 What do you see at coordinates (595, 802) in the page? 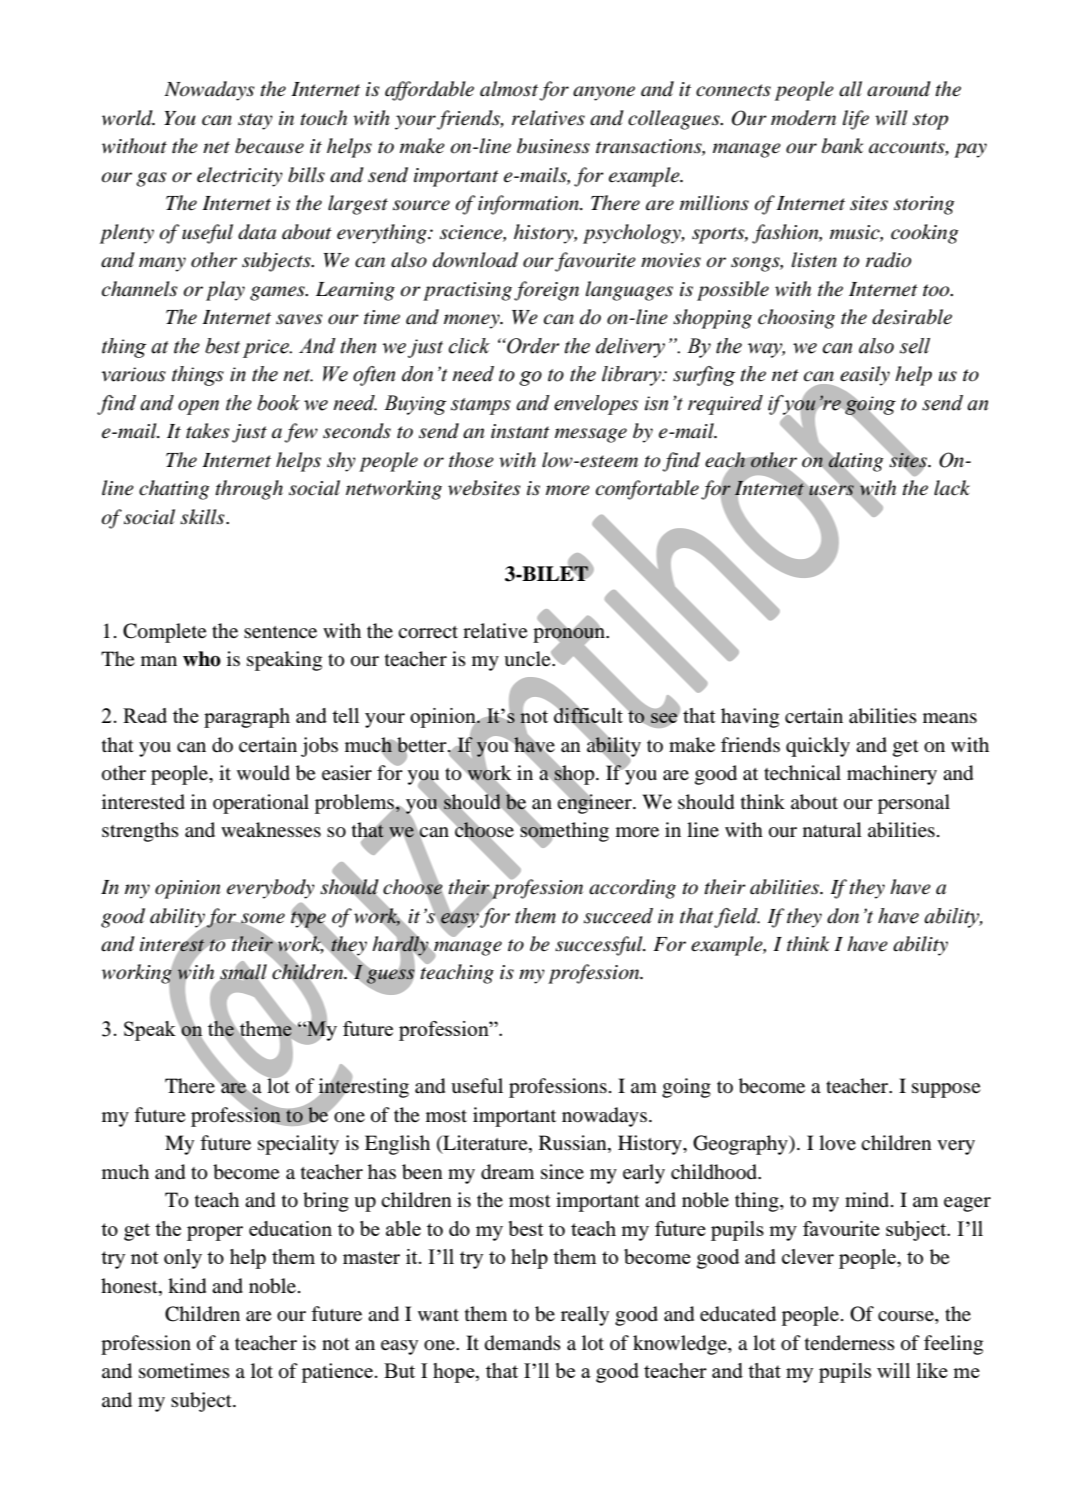
I see `engineer` at bounding box center [595, 802].
